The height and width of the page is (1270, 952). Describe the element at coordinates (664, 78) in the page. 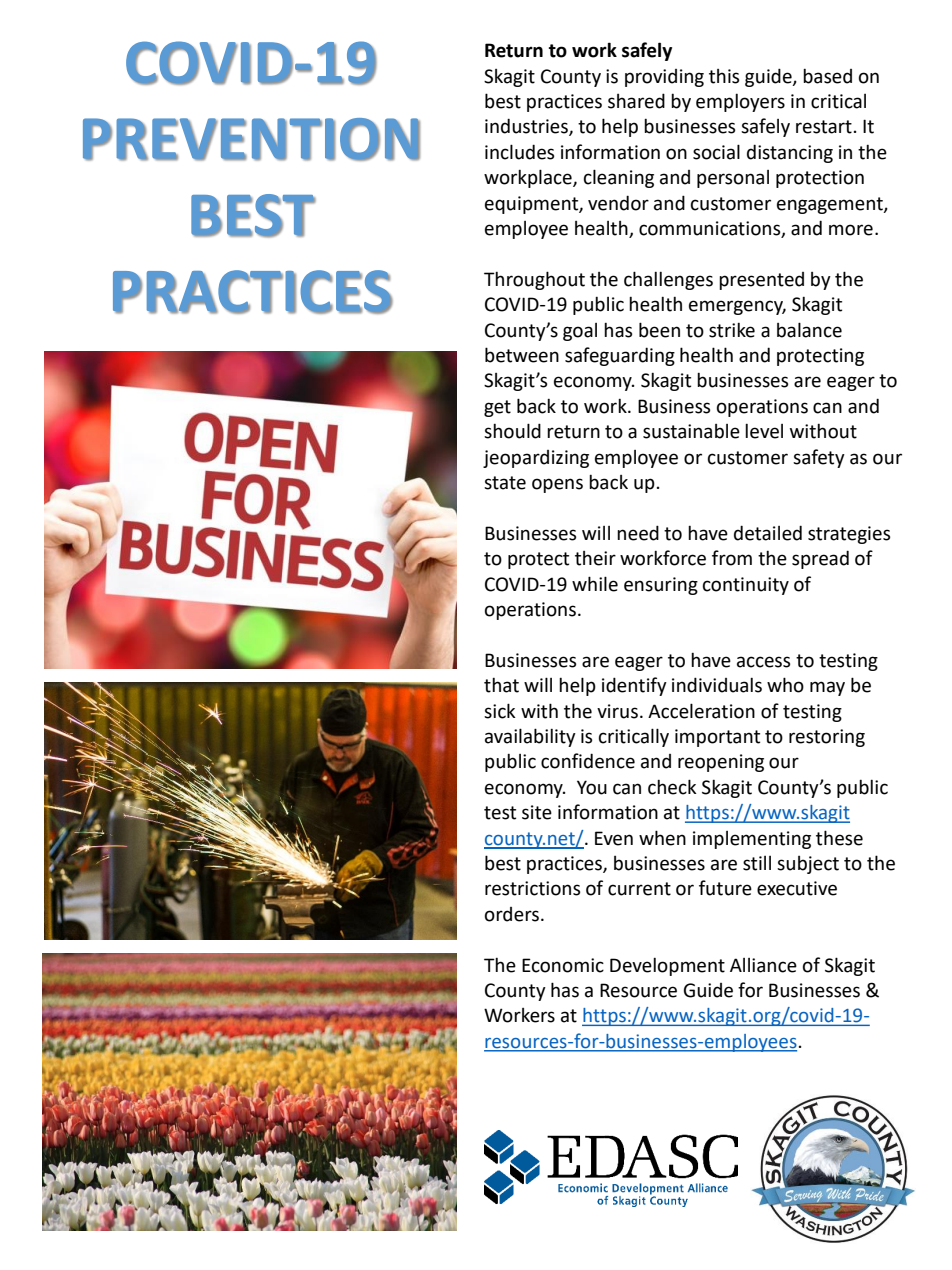

I see `providing` at that location.
